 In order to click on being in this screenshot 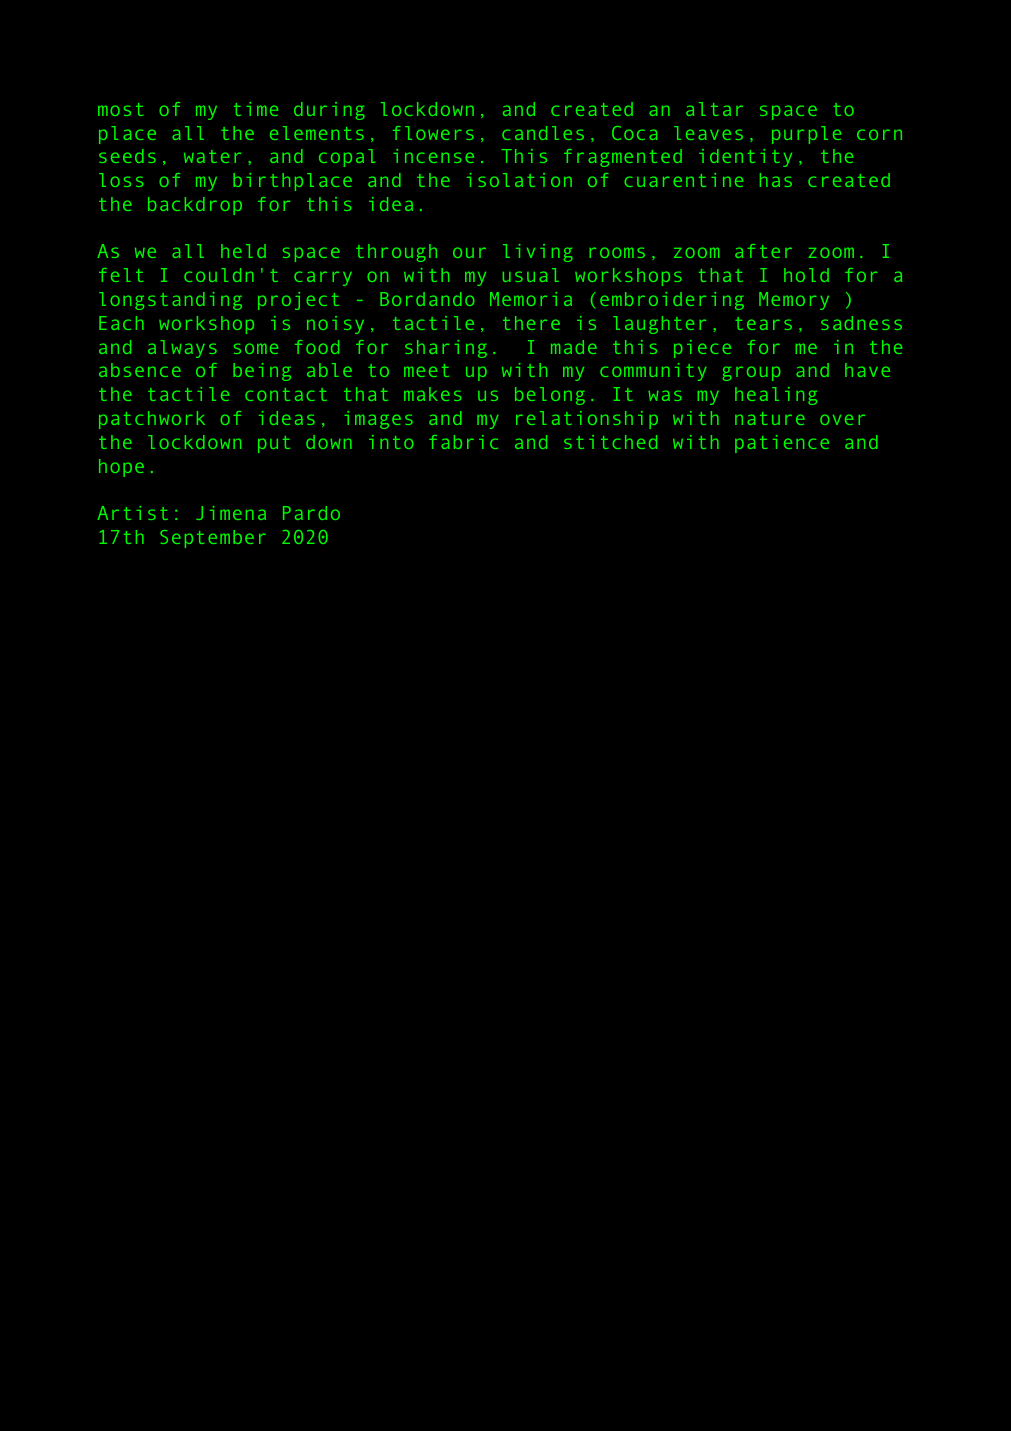, I will do `click(262, 372)`.
